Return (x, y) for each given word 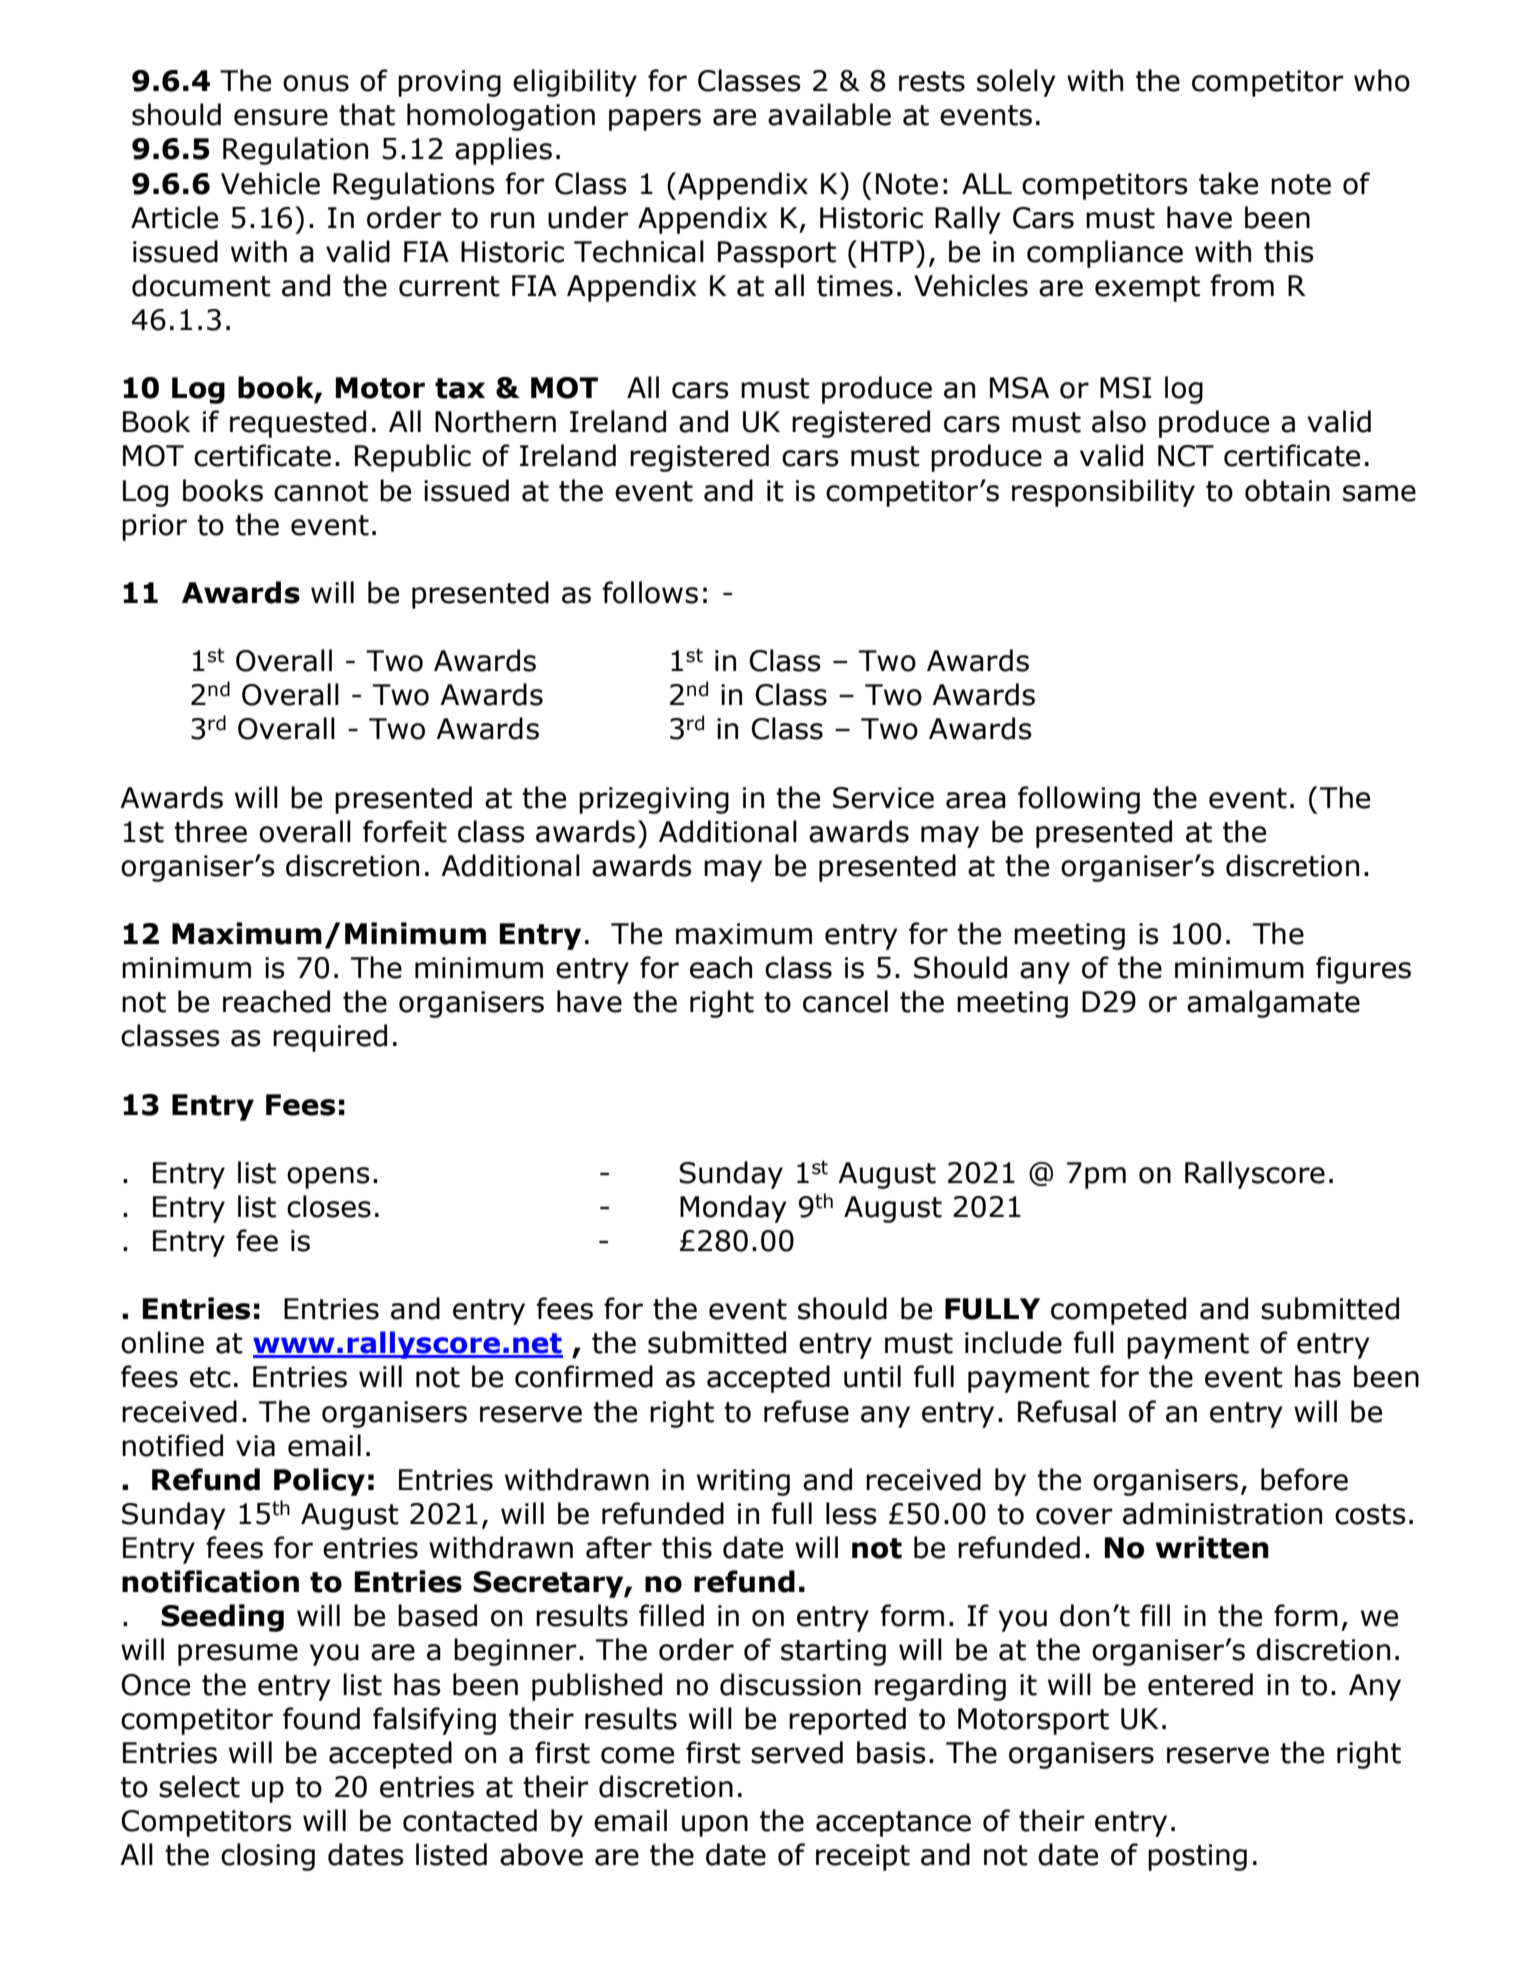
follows (650, 592)
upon (715, 1826)
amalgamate (1273, 1004)
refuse (806, 1411)
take (1228, 183)
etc (210, 1377)
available (829, 114)
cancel (845, 1001)
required (330, 1038)
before (1304, 1479)
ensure (281, 117)
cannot (321, 491)
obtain (1287, 490)
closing (268, 1857)
